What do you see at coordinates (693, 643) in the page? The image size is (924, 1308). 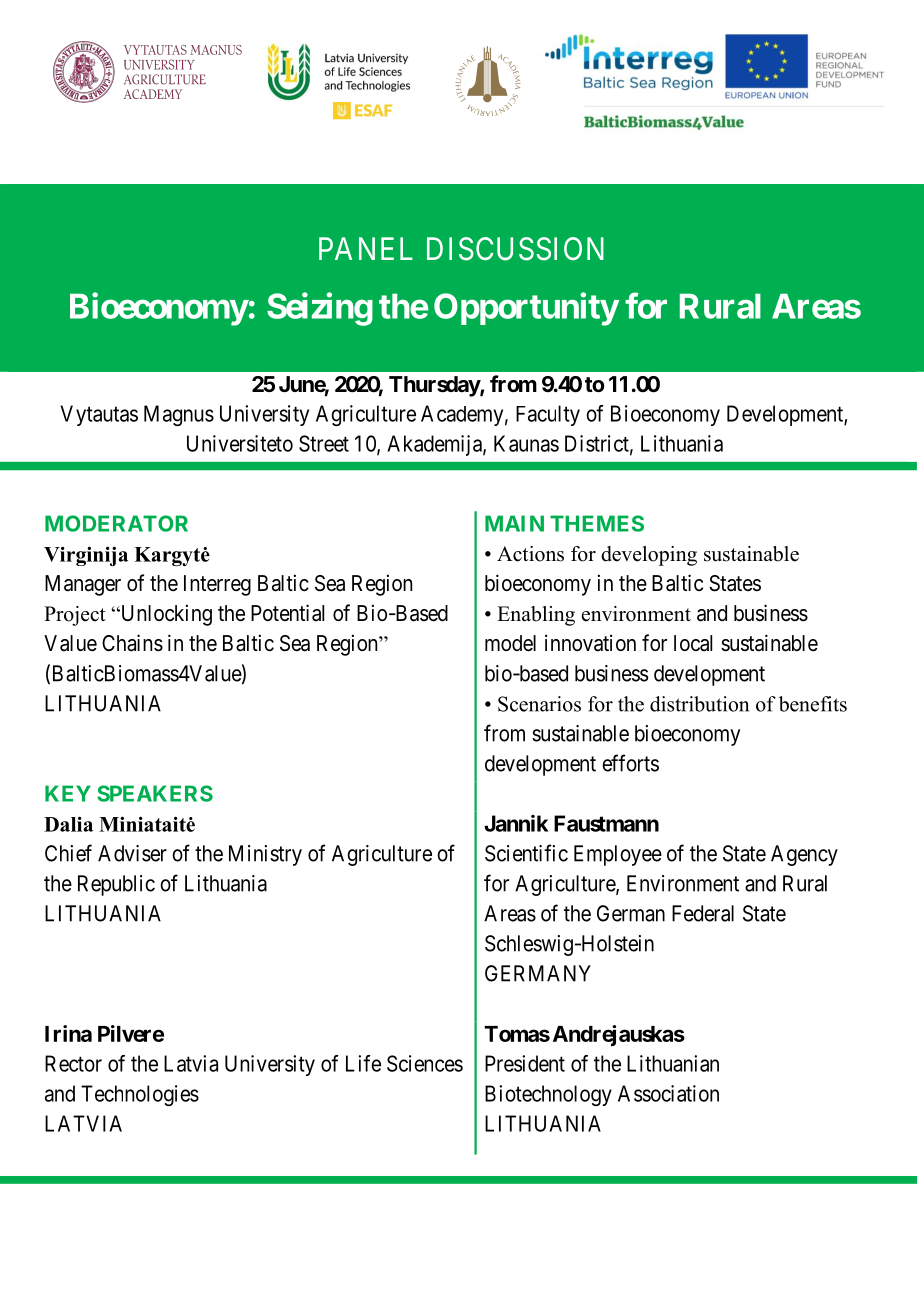 I see `local` at bounding box center [693, 643].
